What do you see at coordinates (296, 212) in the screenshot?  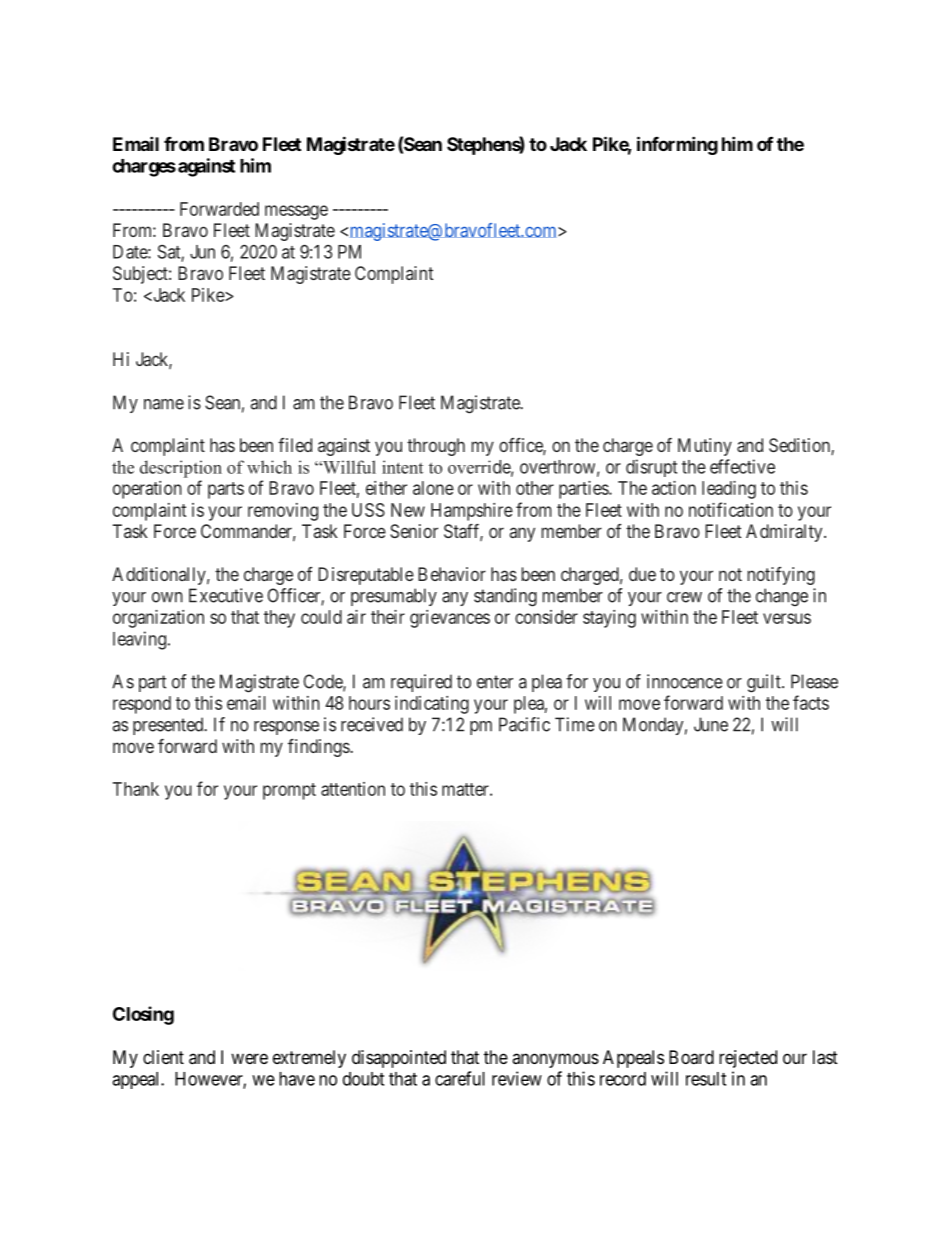 I see `message` at bounding box center [296, 212].
